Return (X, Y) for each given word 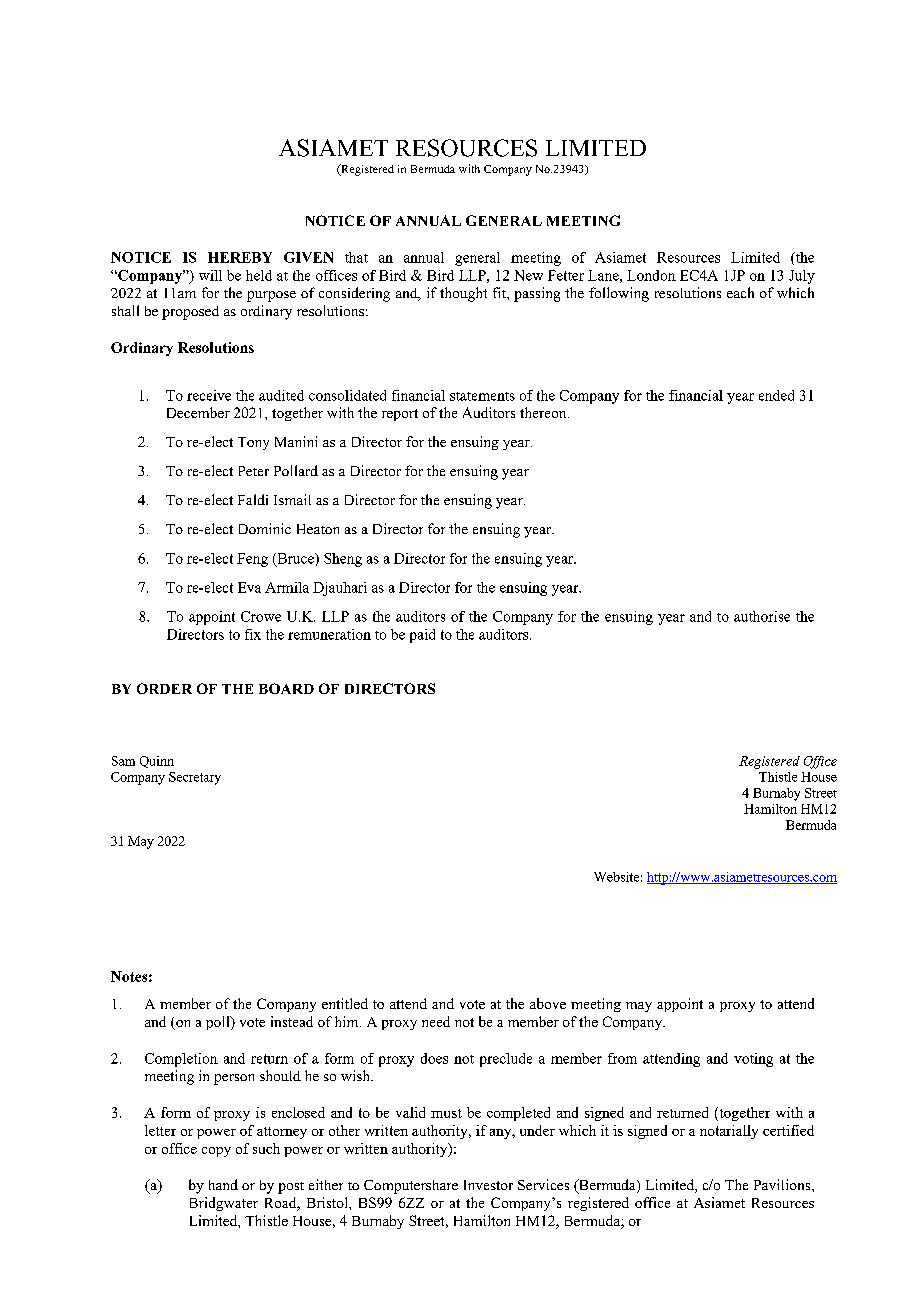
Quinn (157, 762)
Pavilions (783, 1184)
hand (223, 1184)
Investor (488, 1185)
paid (422, 636)
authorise (762, 616)
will (210, 275)
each (740, 292)
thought (463, 294)
